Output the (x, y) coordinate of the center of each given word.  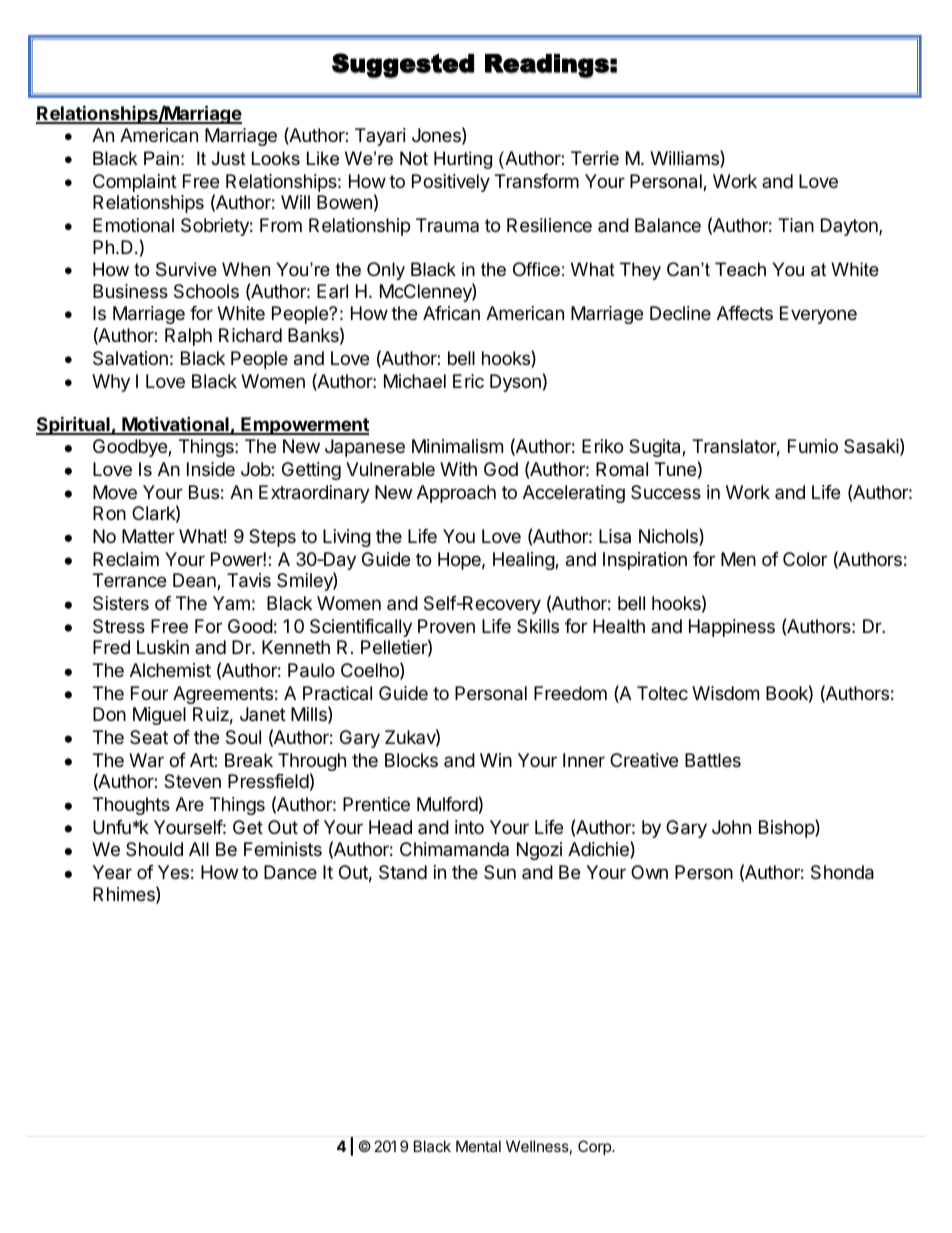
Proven (446, 626)
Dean (195, 581)
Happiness (732, 628)
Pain (161, 158)
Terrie (595, 158)
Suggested (403, 66)
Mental (478, 1146)
